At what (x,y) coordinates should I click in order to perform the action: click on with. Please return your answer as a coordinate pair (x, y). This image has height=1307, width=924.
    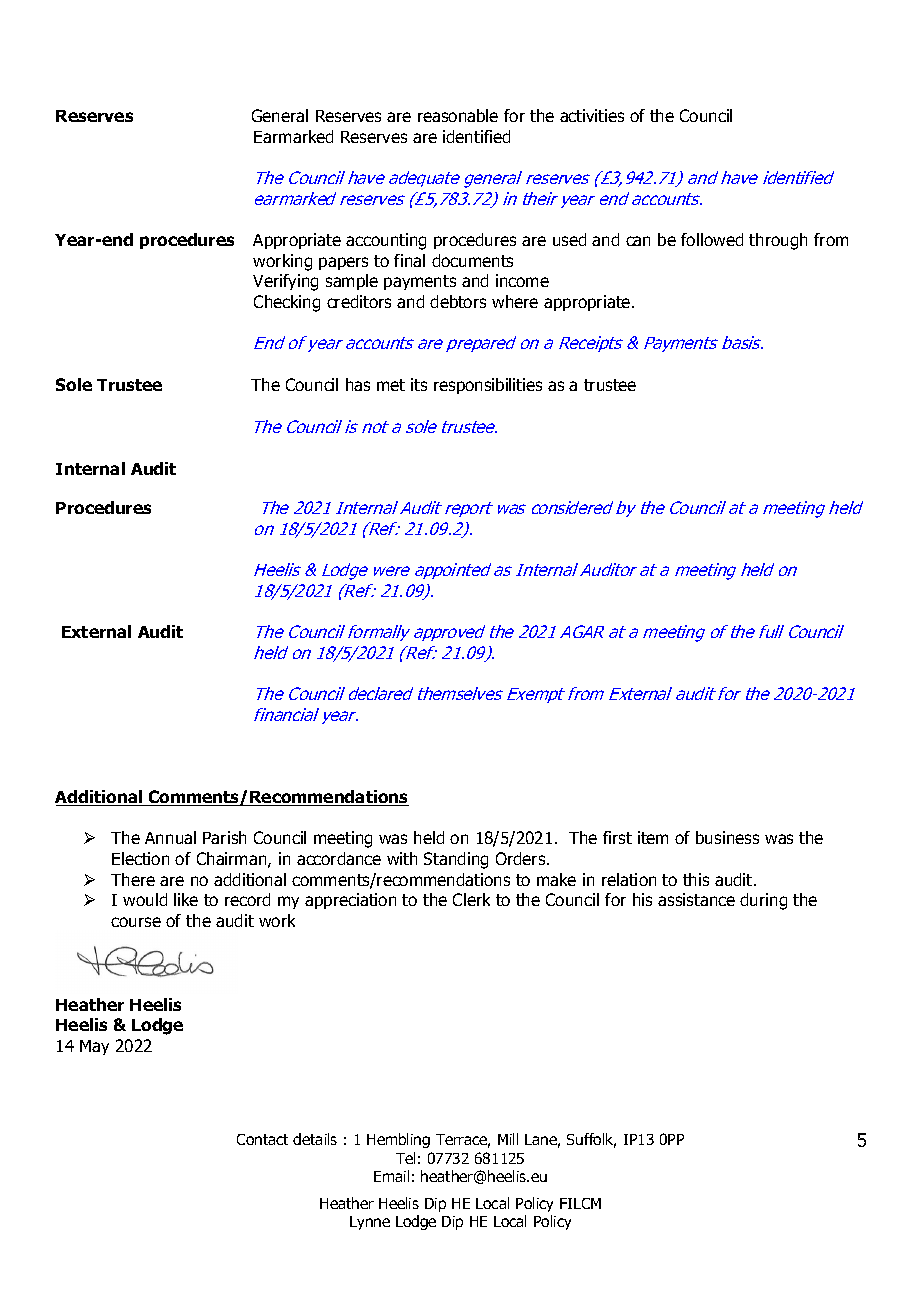
    Looking at the image, I should click on (402, 858).
